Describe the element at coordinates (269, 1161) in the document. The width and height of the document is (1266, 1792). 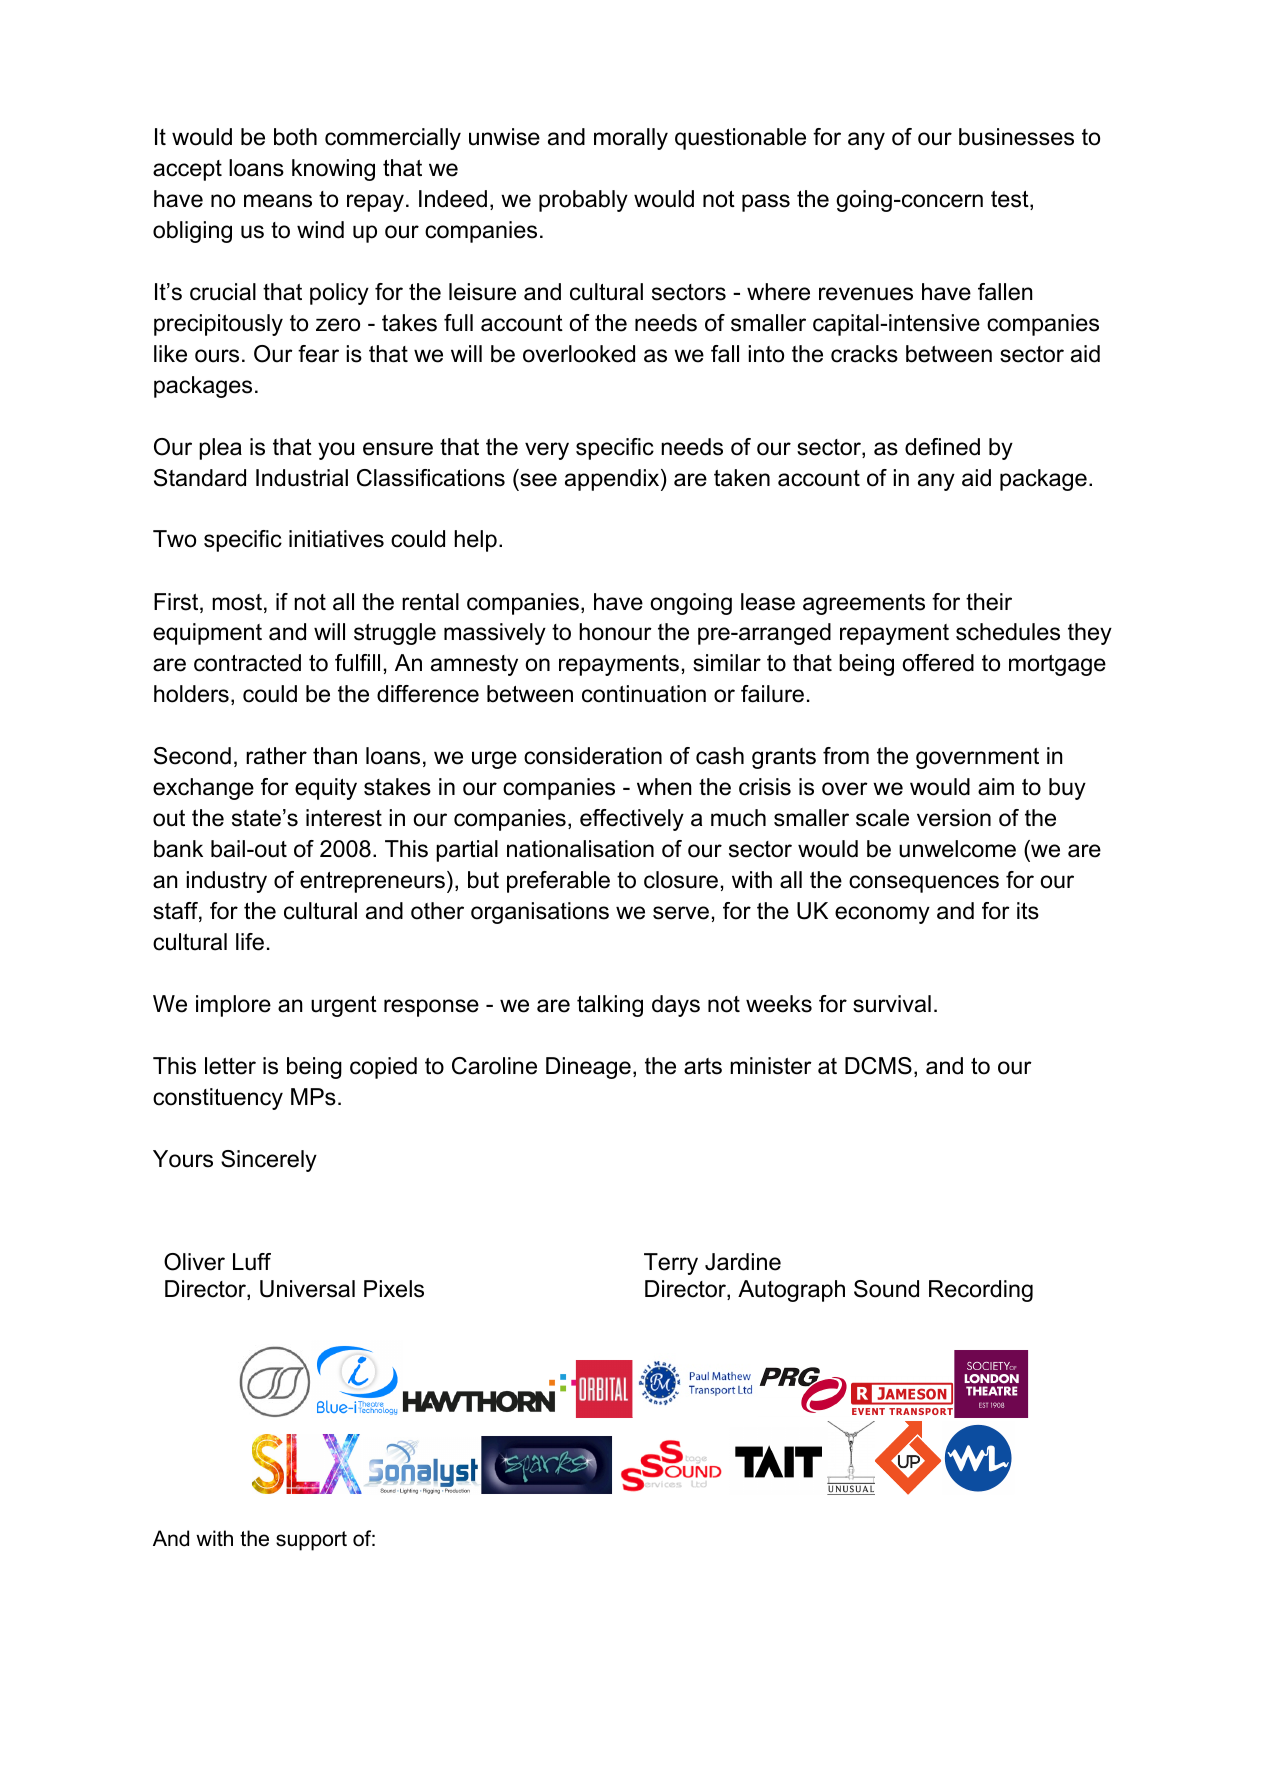
I see `Sincerely` at that location.
